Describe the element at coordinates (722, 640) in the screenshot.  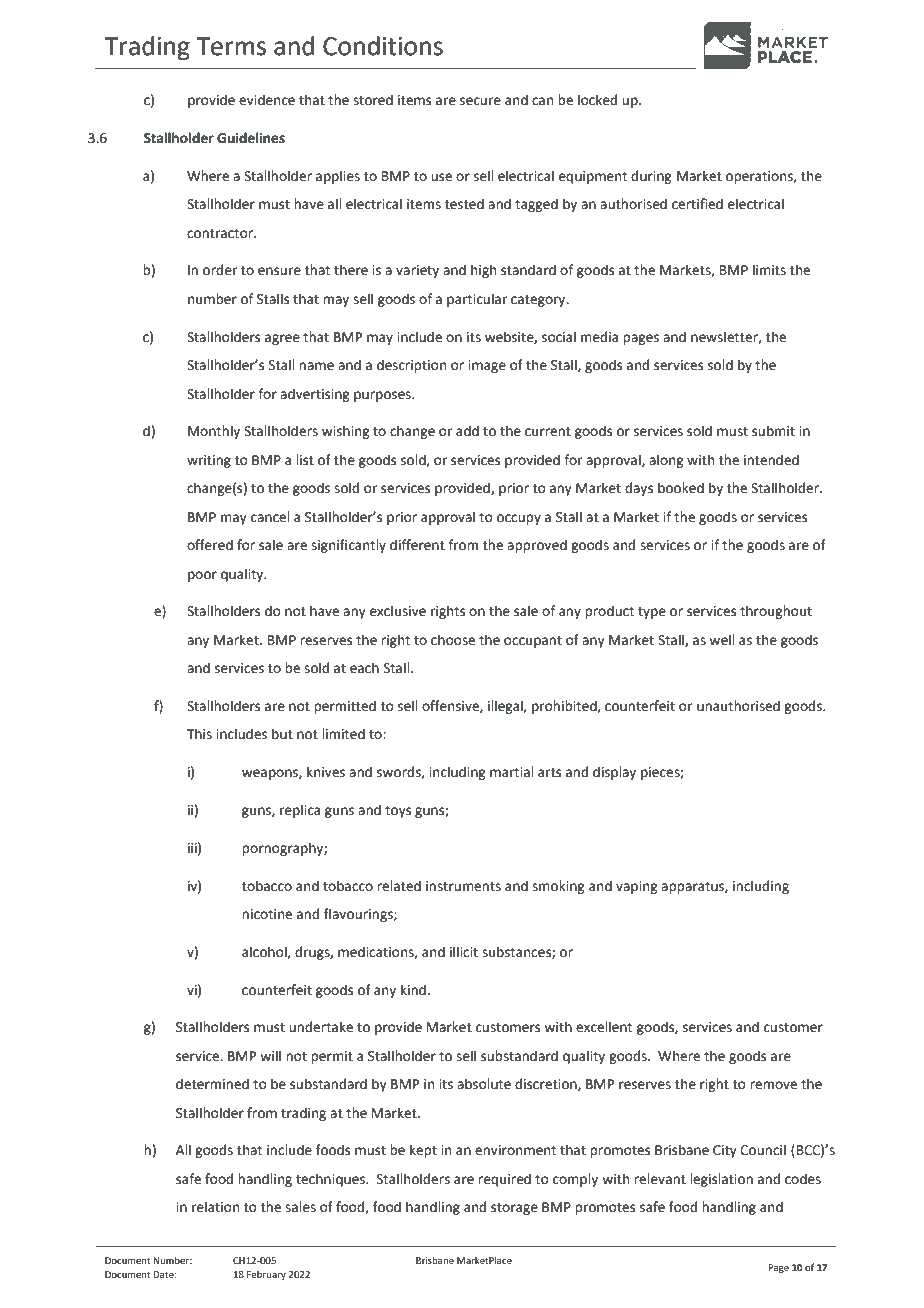
I see `well` at that location.
